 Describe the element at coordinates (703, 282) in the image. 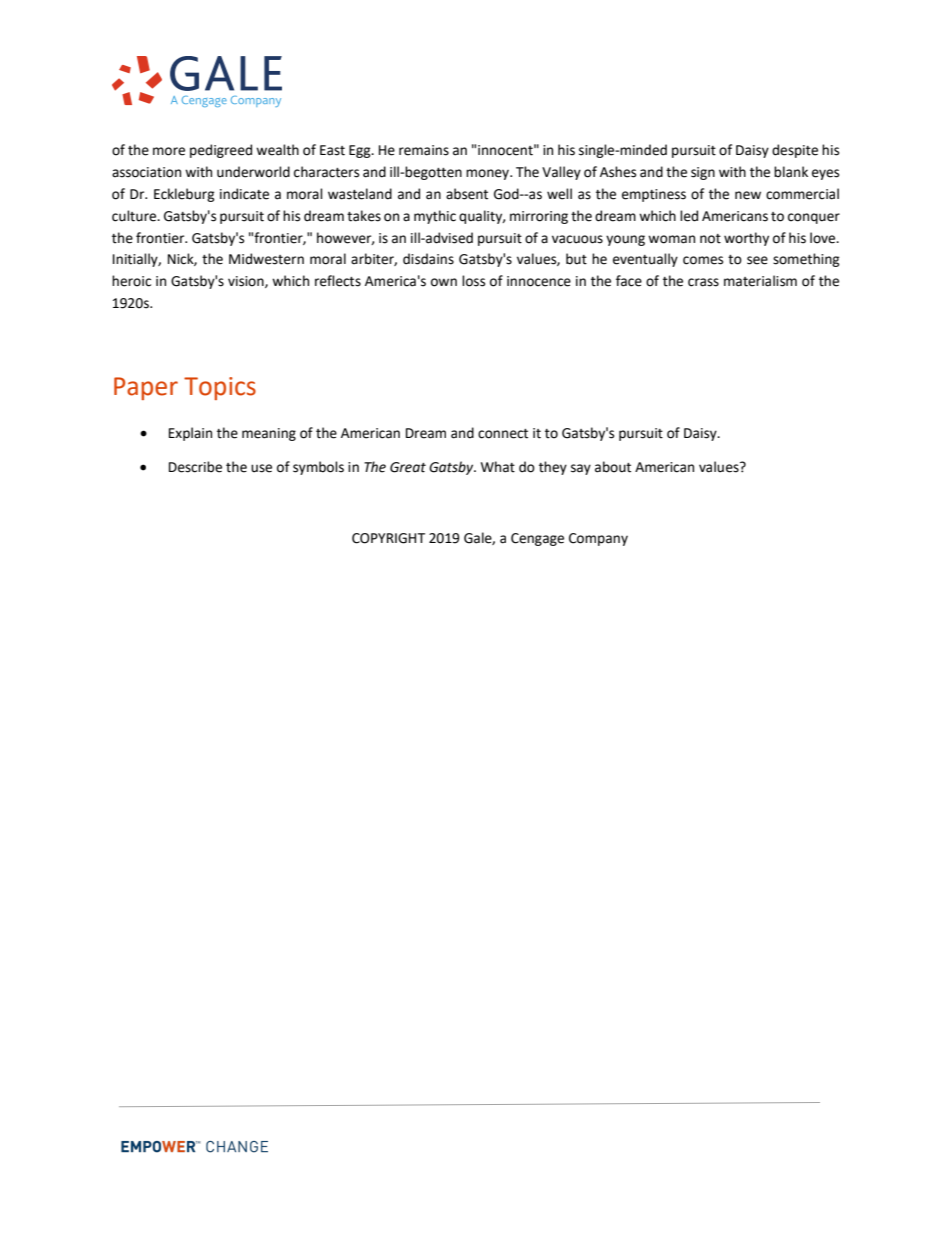

I see `crass` at that location.
